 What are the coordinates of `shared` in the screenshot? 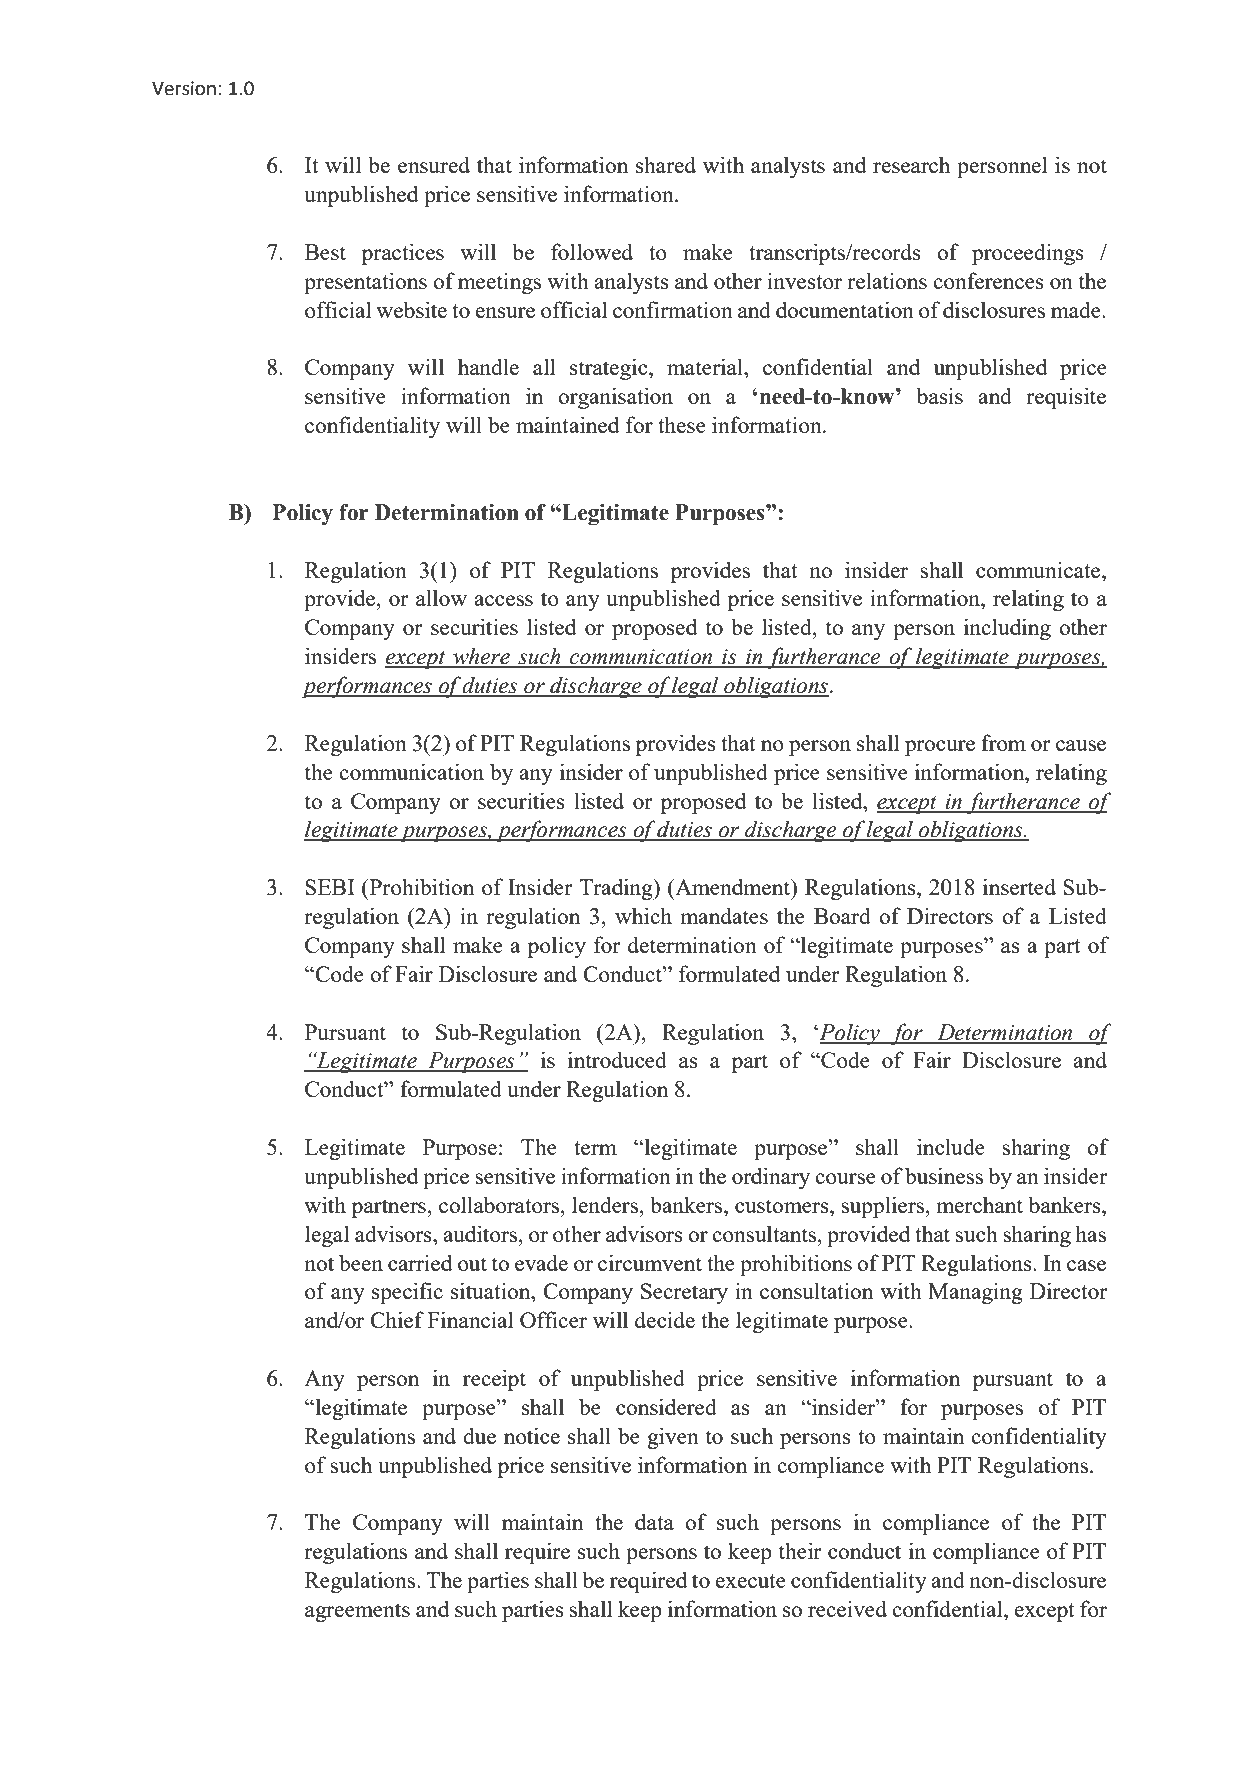 It's located at (666, 164).
